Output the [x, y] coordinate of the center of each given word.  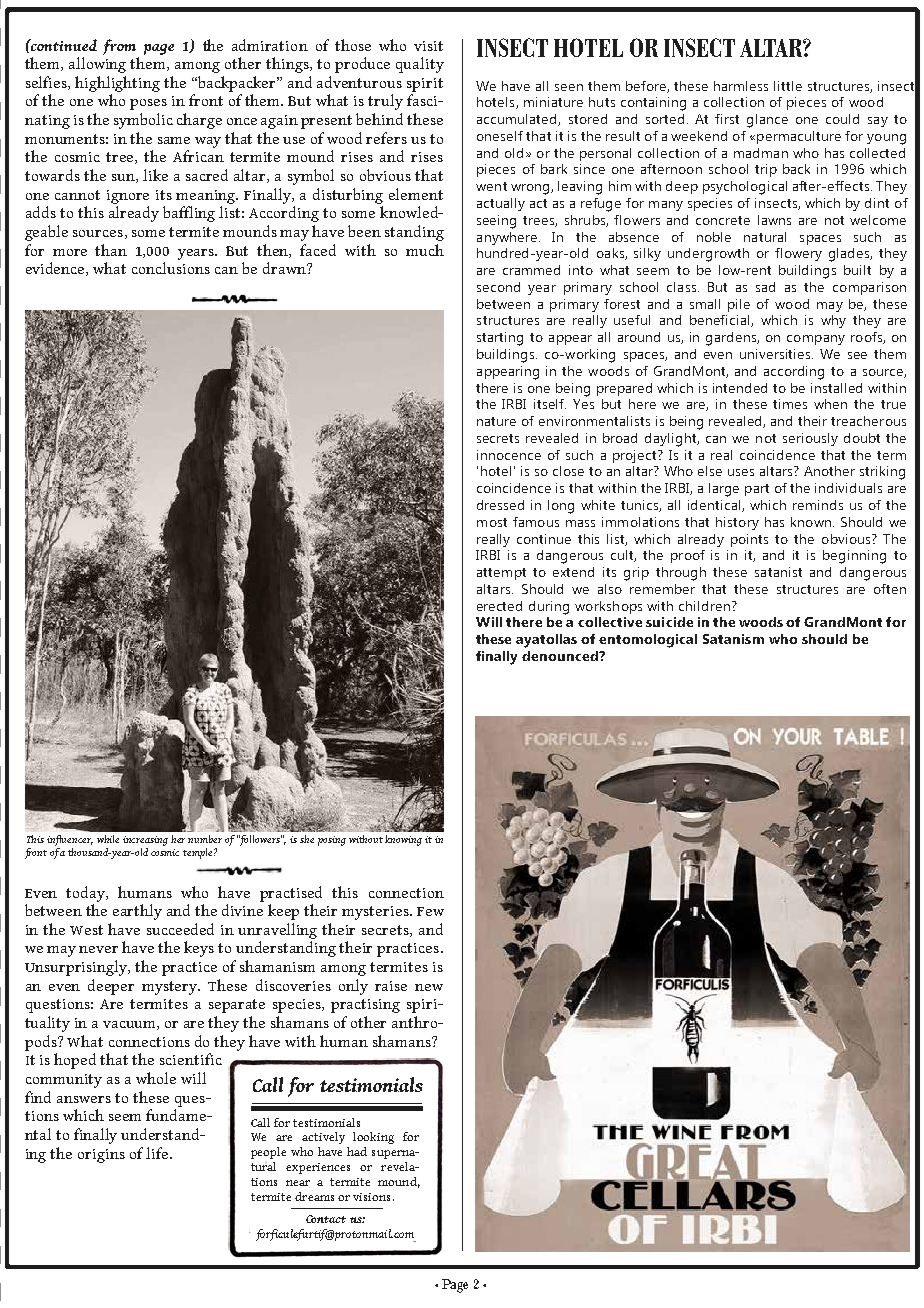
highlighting [117, 84]
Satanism [733, 639]
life [157, 1153]
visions [371, 1197]
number [205, 839]
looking [373, 1138]
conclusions [171, 268]
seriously [810, 439]
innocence [509, 455]
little [788, 86]
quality [420, 65]
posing [332, 841]
